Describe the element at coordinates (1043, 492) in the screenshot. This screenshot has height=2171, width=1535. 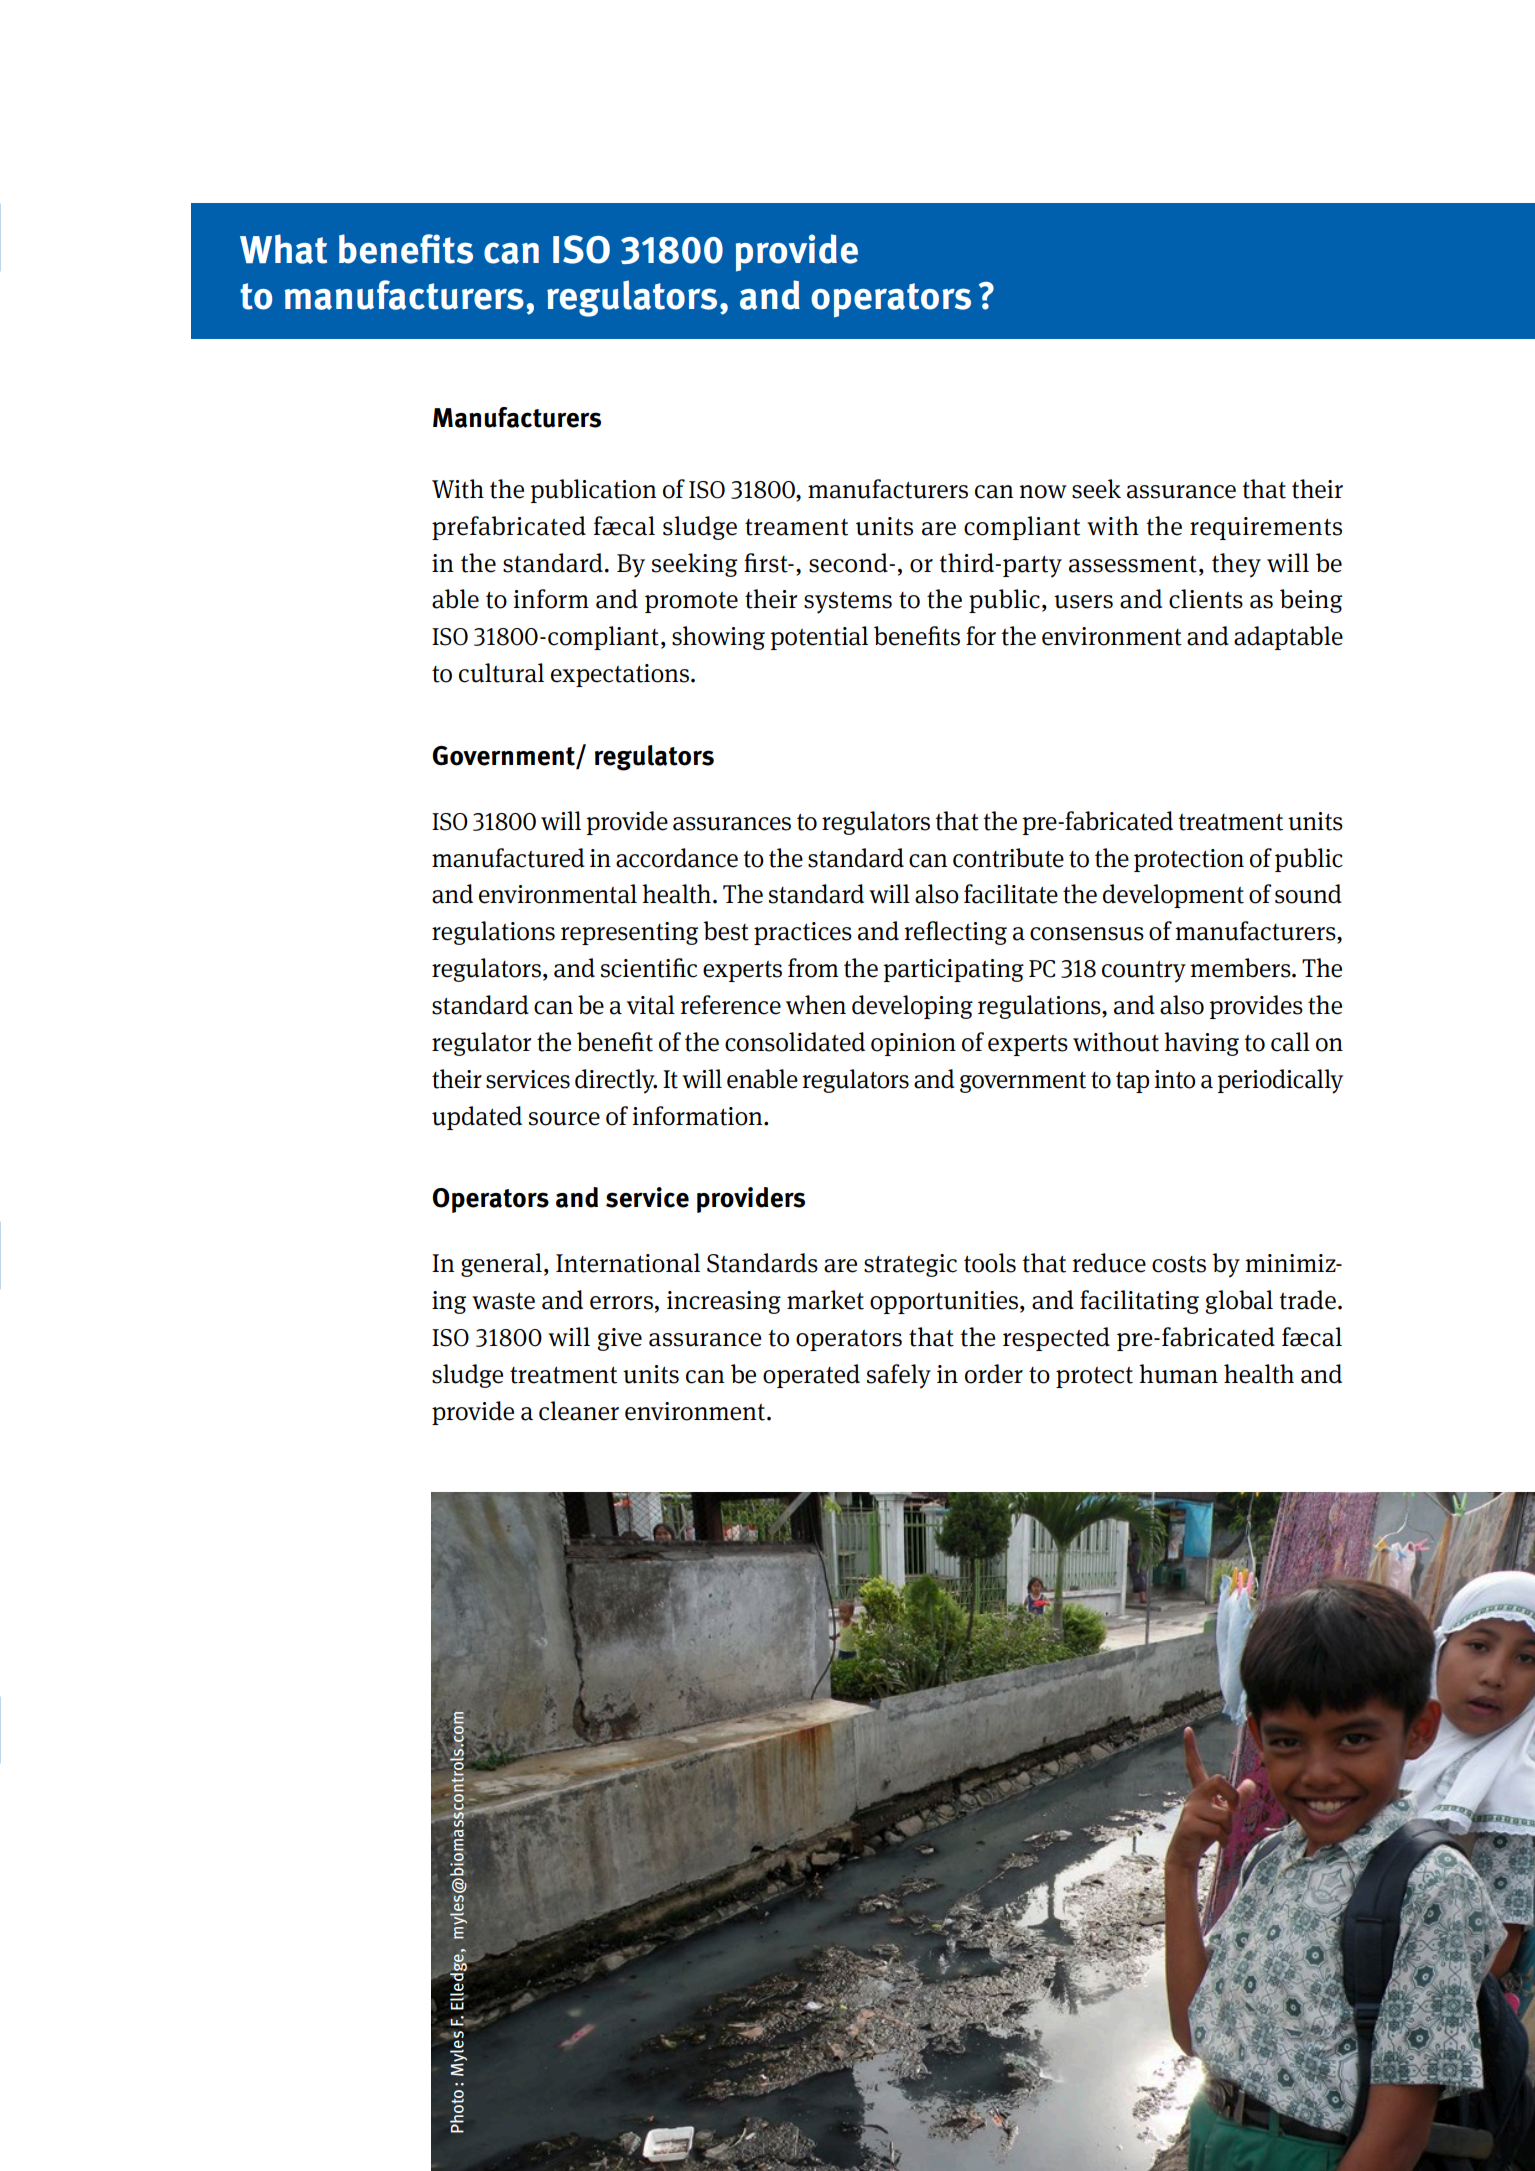
I see `now` at that location.
